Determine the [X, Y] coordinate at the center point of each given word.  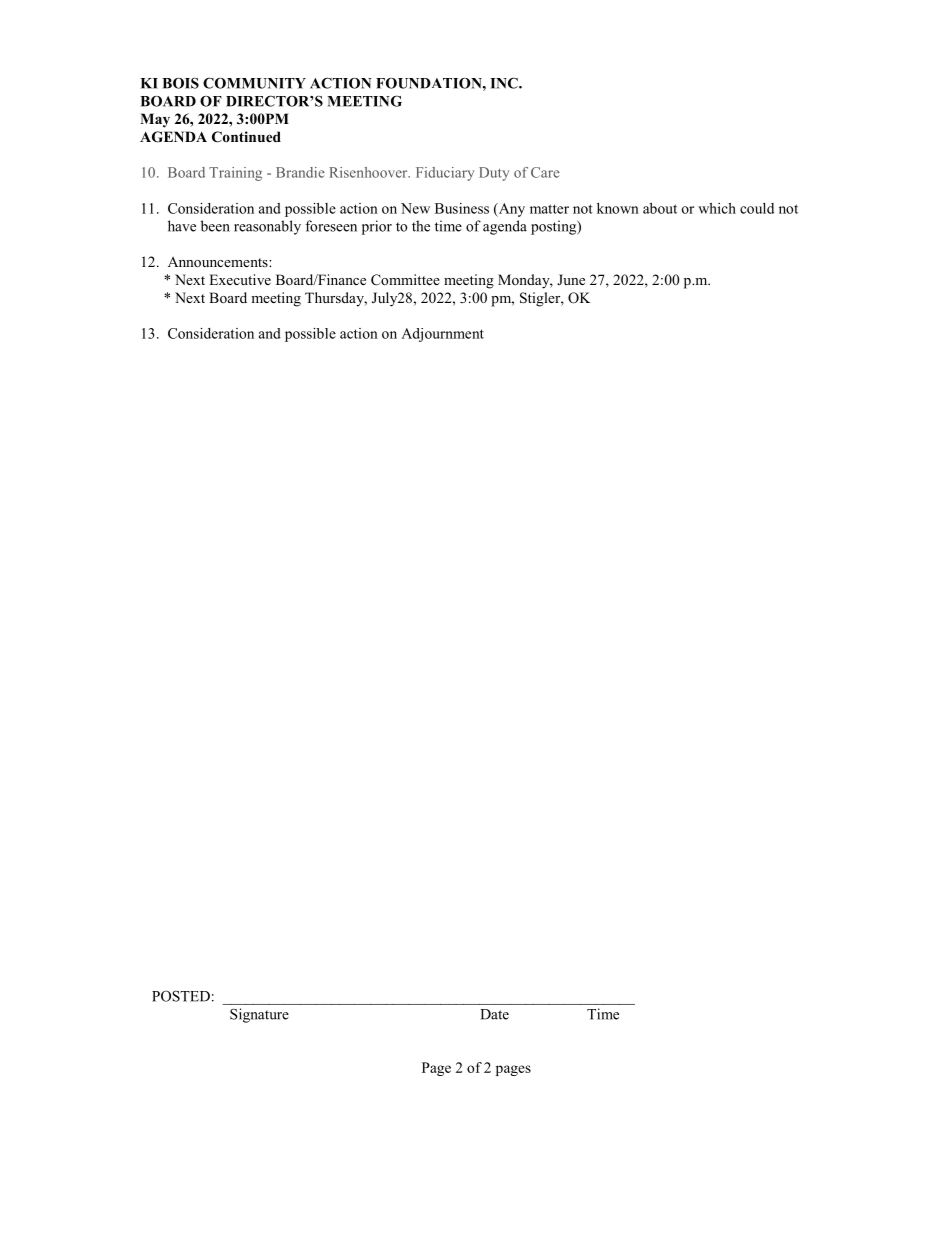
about [660, 208]
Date [494, 1014]
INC [505, 83]
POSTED [181, 996]
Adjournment [442, 335]
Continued [246, 137]
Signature [259, 1015]
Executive [240, 279]
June [571, 279]
